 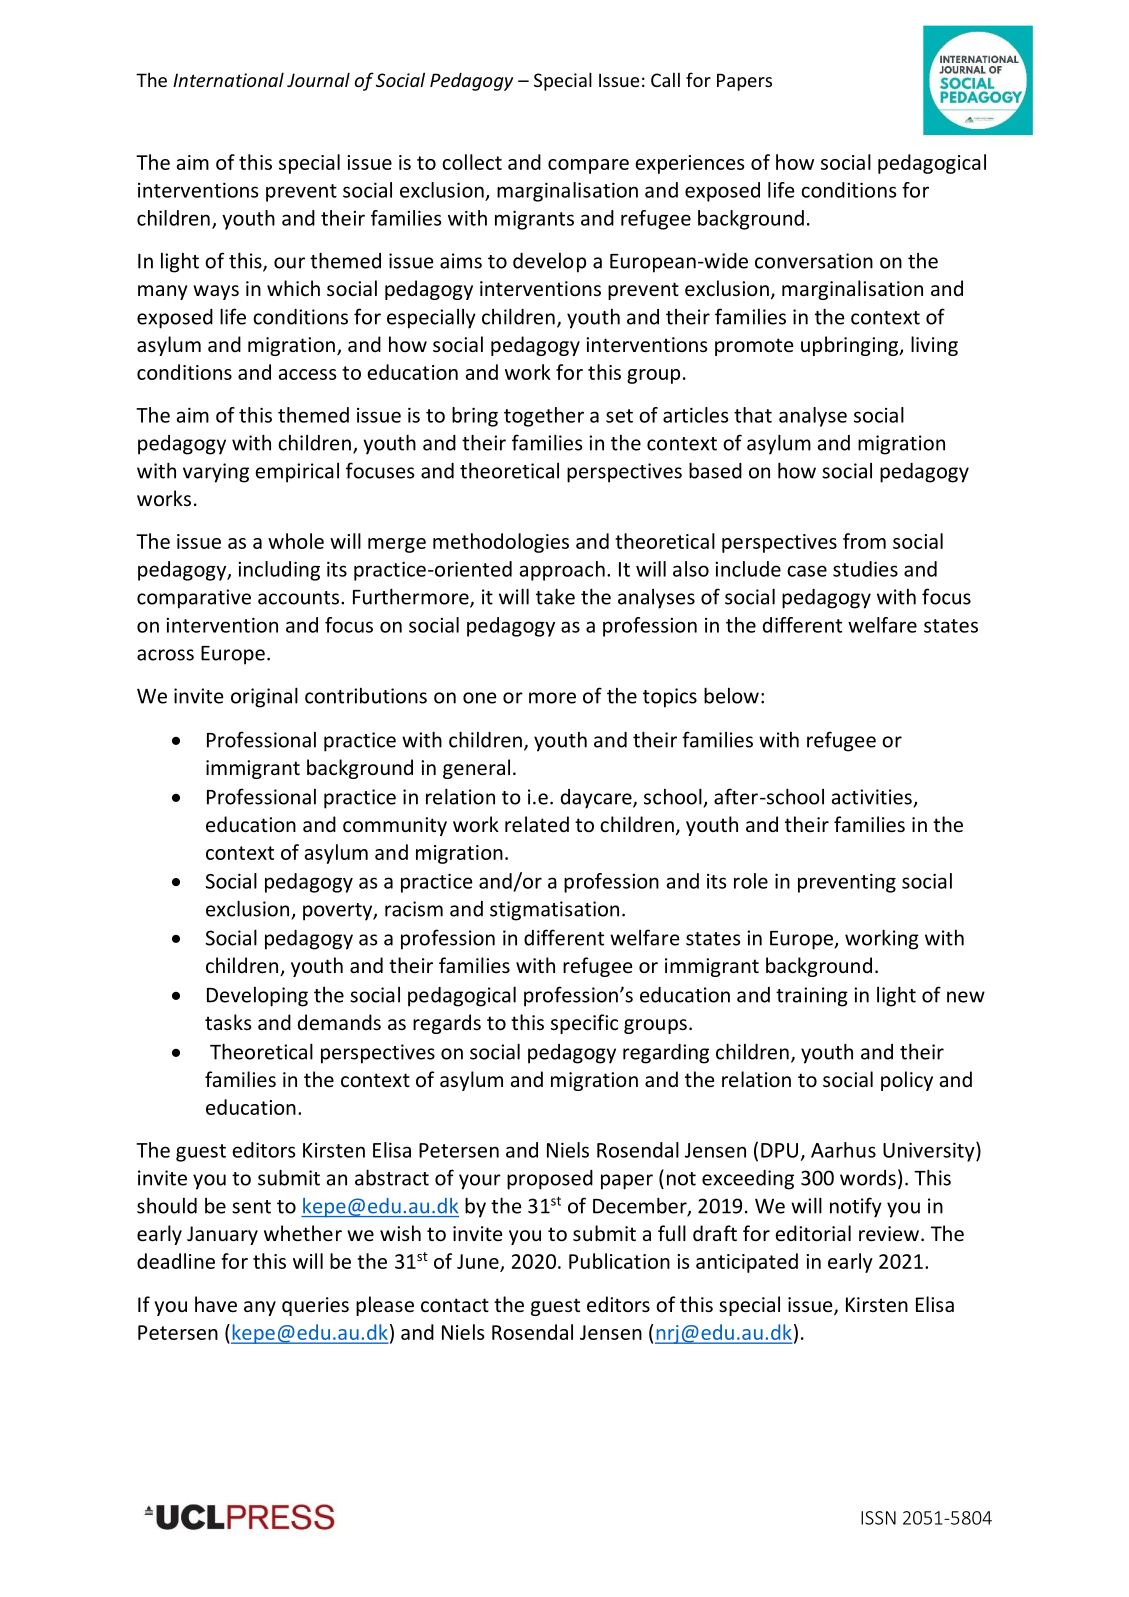 What do you see at coordinates (216, 1304) in the screenshot?
I see `have` at bounding box center [216, 1304].
